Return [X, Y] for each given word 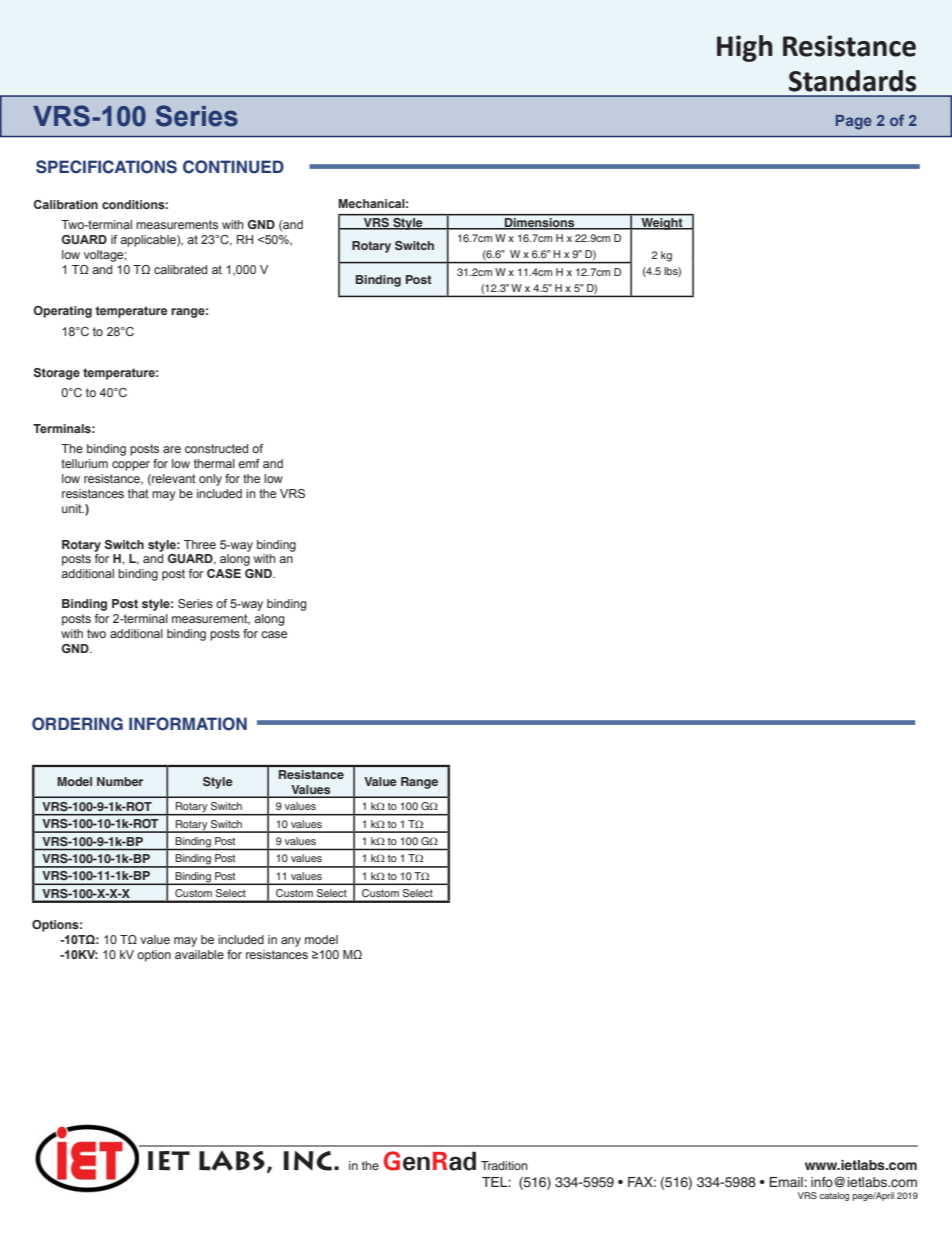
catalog [834, 1196]
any [291, 942]
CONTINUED [233, 167]
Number [120, 781]
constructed [216, 448]
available [199, 954]
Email [787, 1182]
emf [249, 463]
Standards [852, 81]
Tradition [504, 1165]
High [745, 48]
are [172, 449]
